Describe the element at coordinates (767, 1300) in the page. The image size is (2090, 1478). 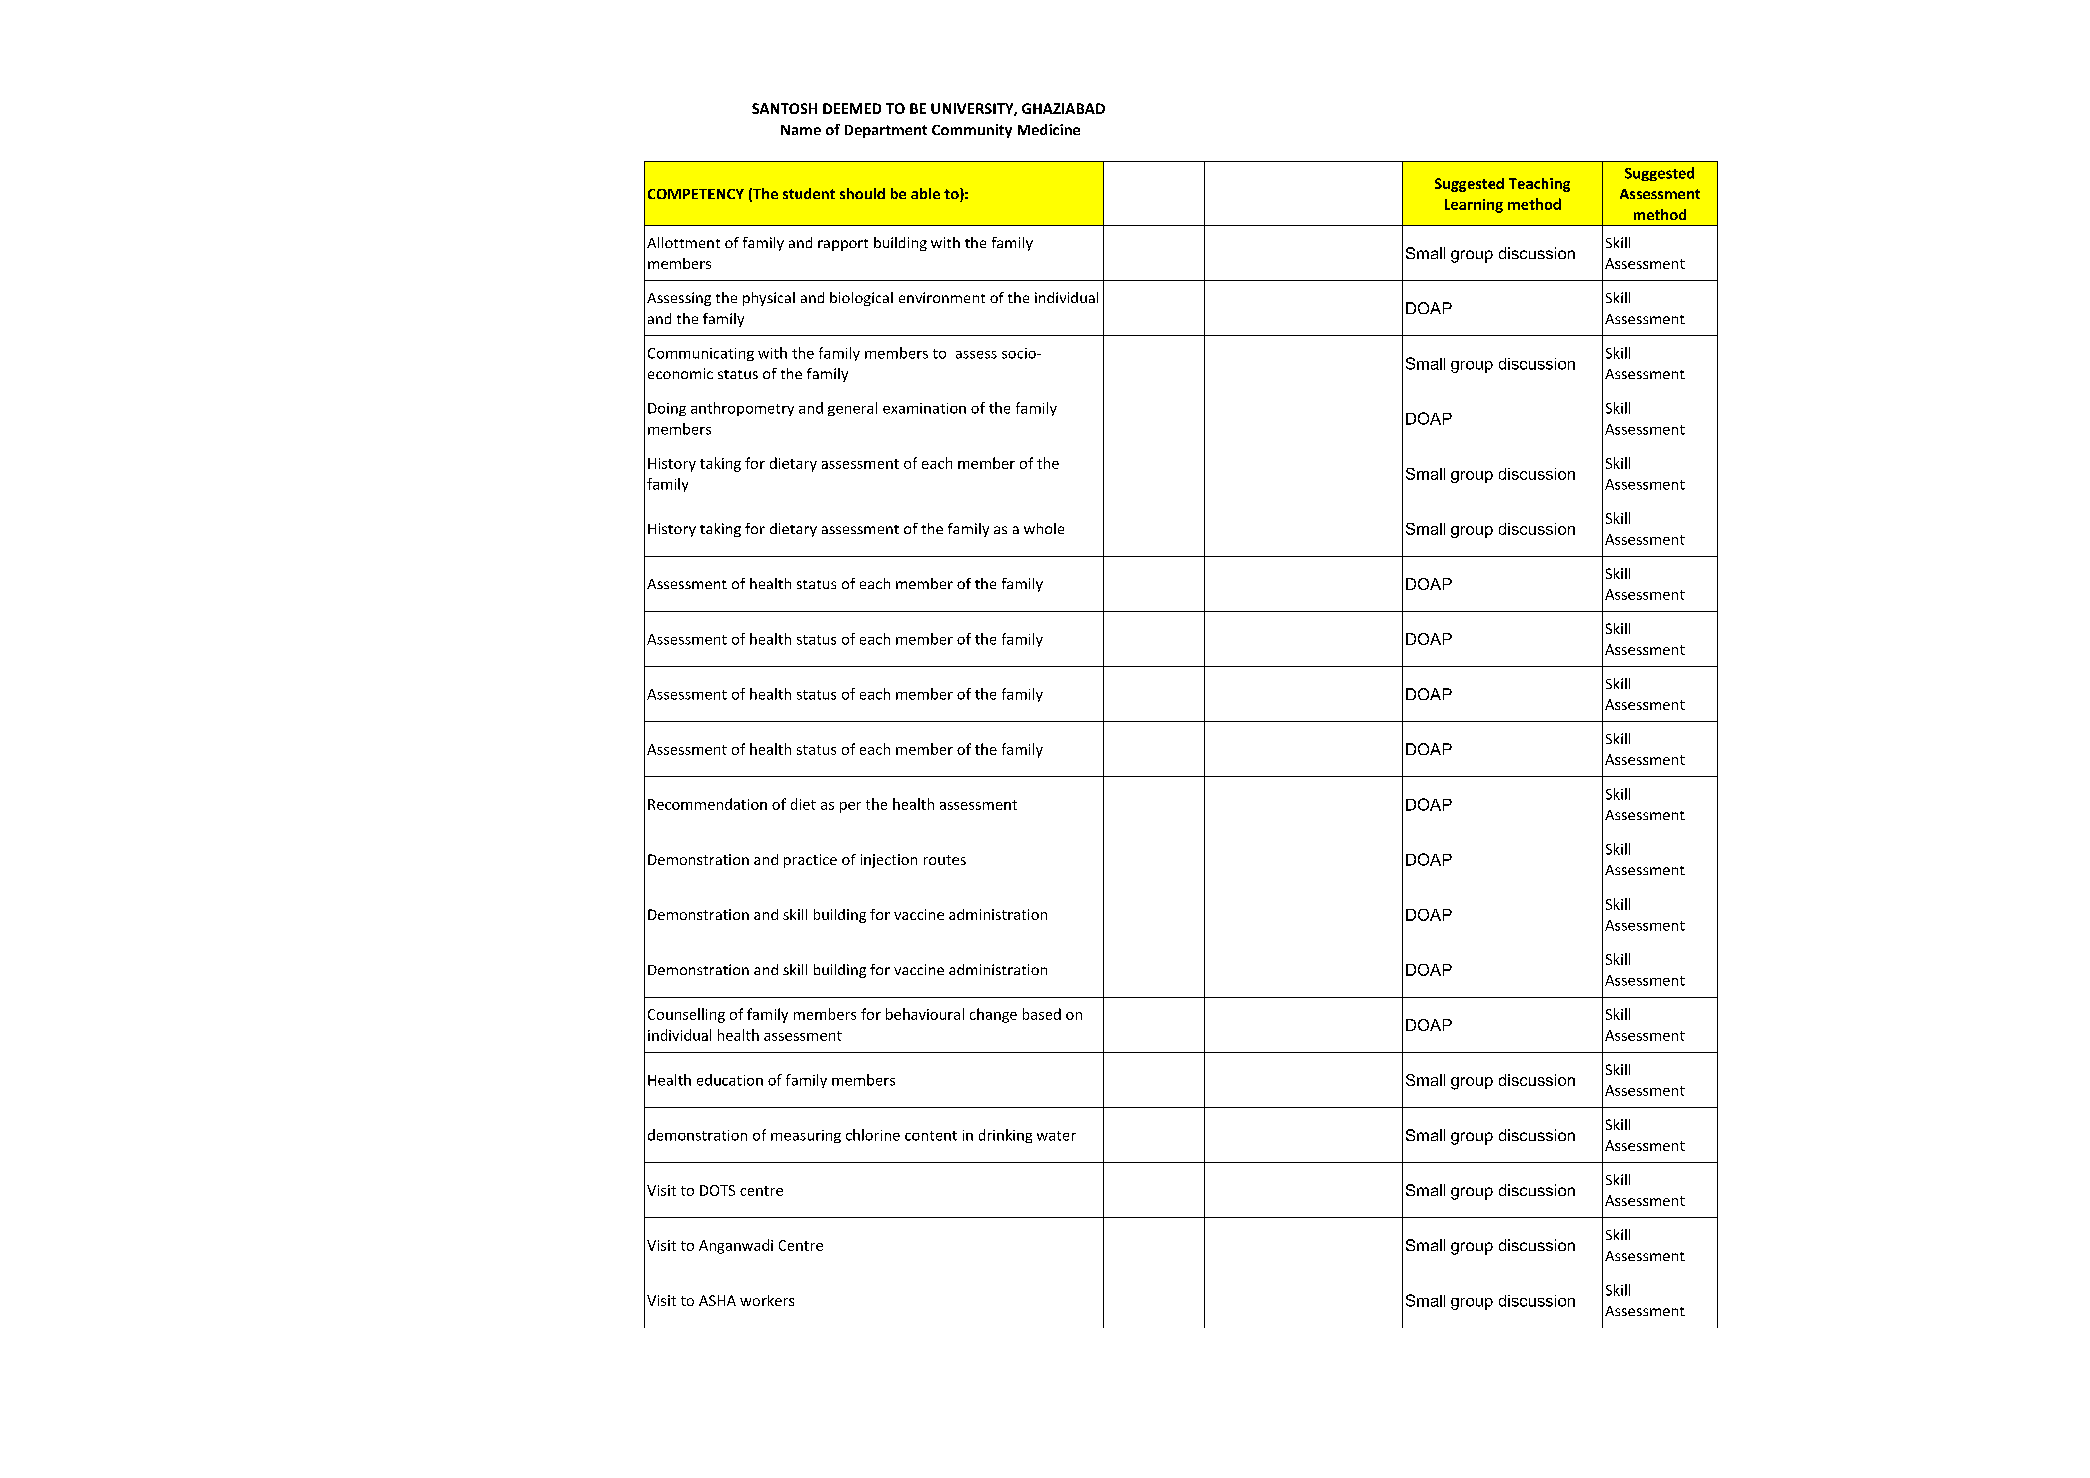
I see `workers` at that location.
